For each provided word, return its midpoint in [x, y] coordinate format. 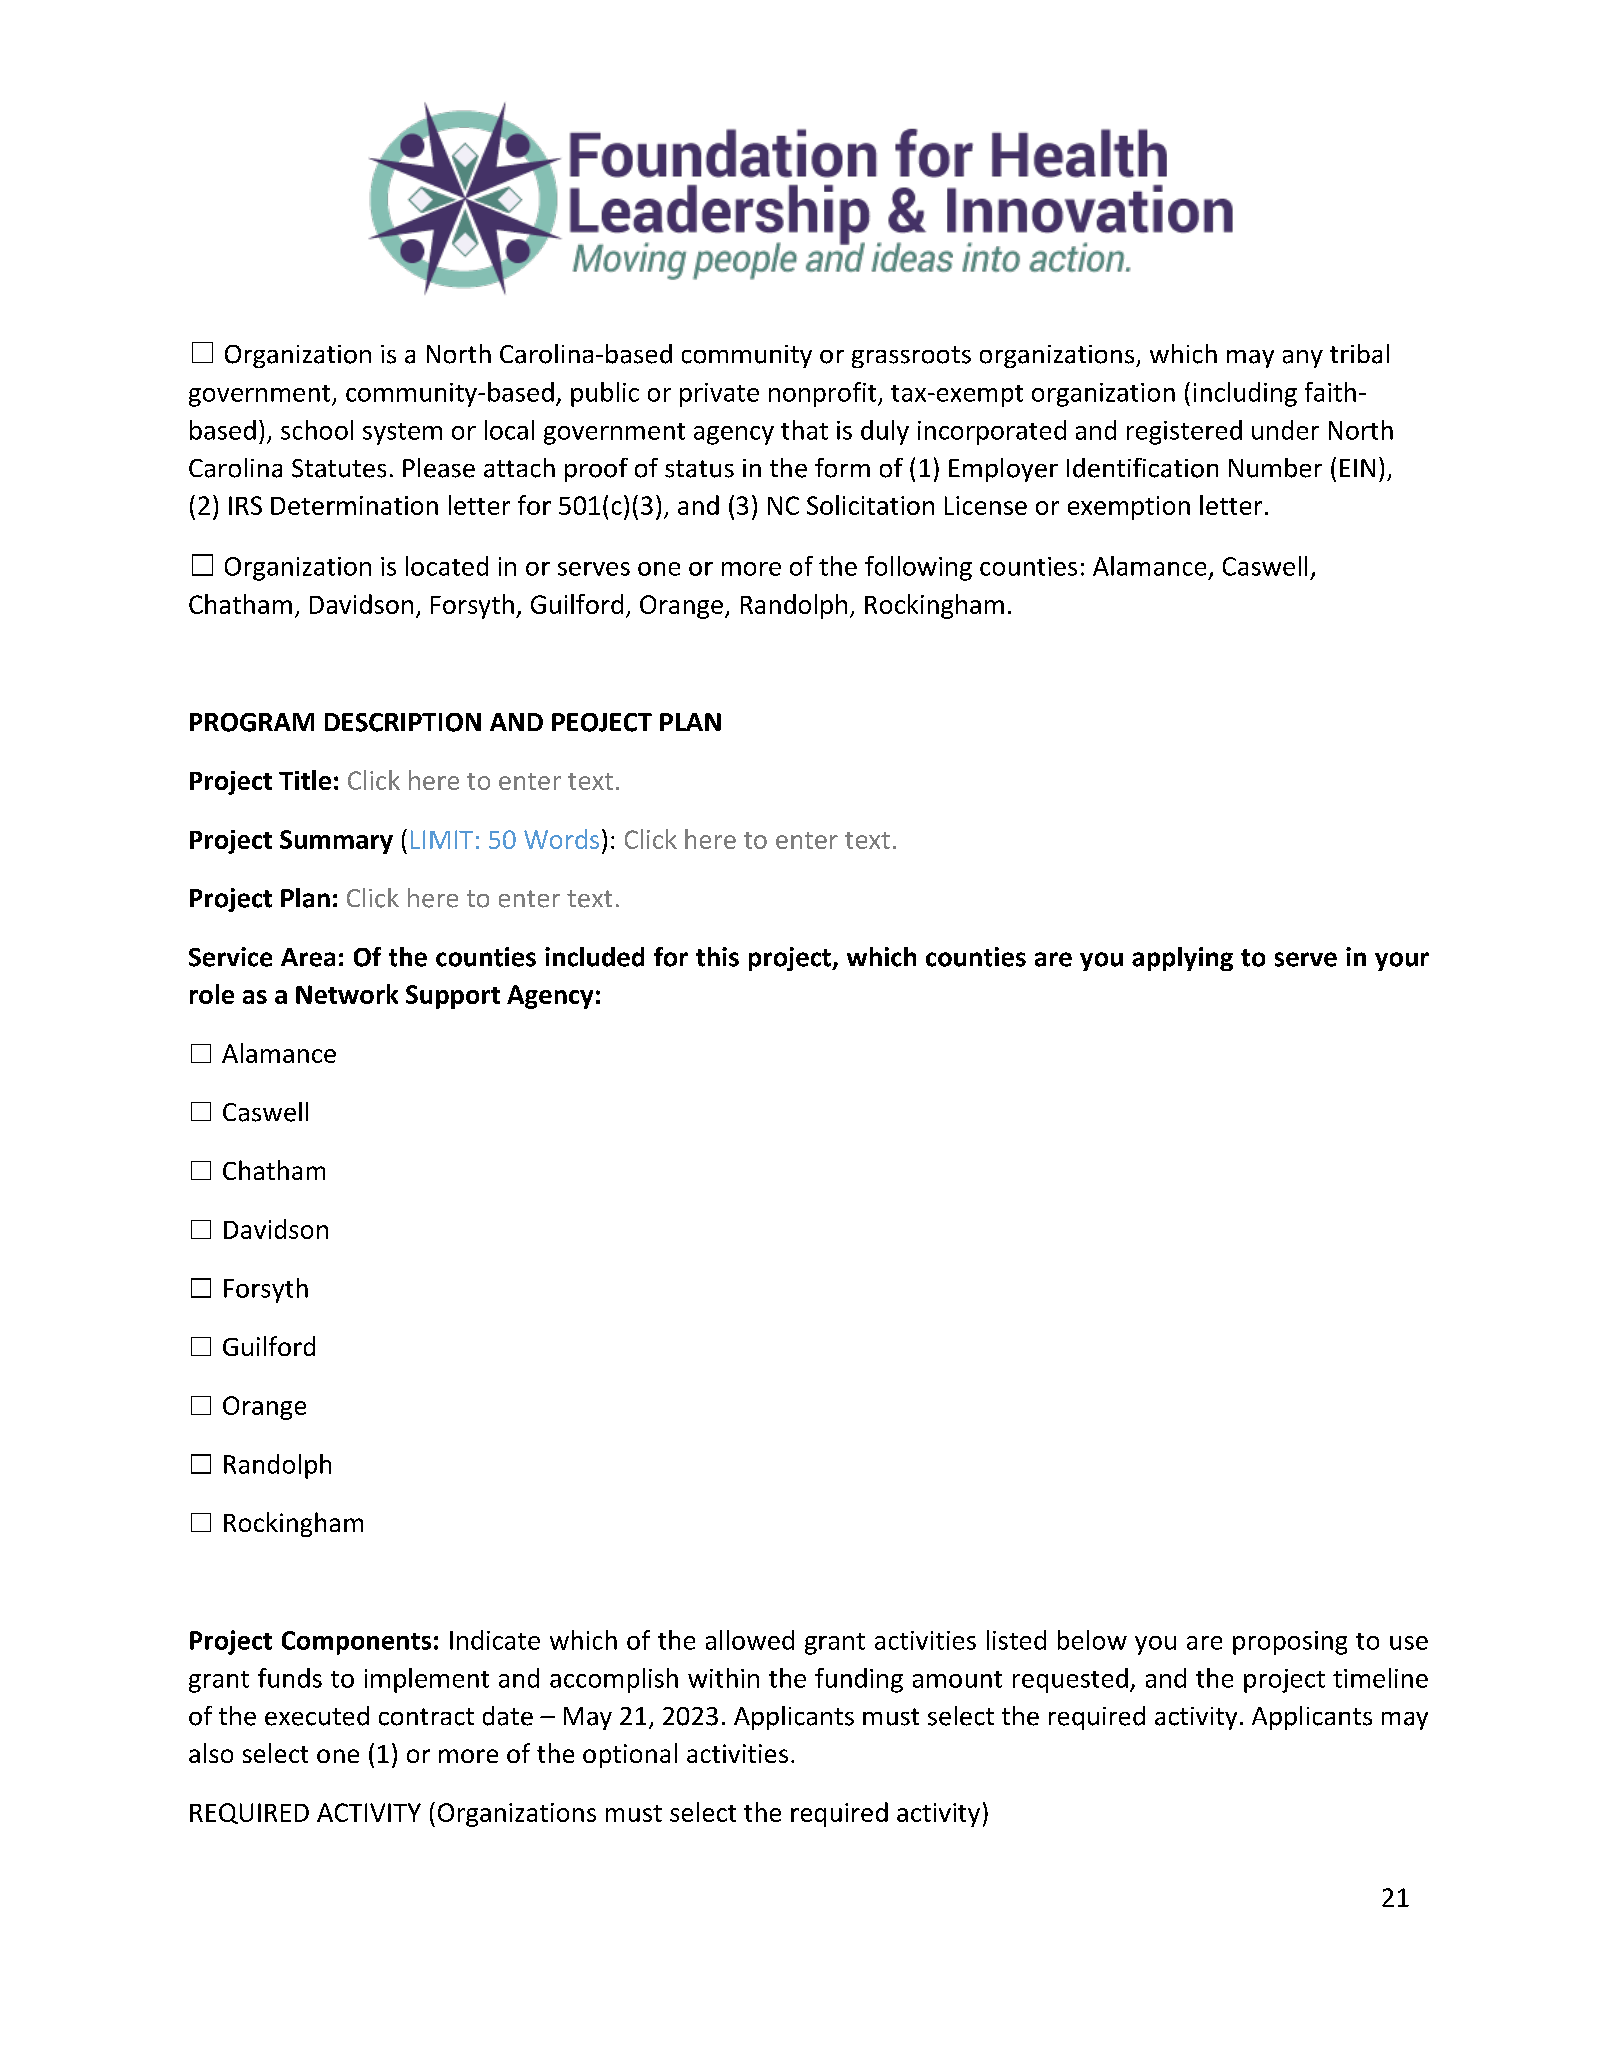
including [1245, 394]
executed [317, 1716]
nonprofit [824, 394]
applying [1182, 959]
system [402, 434]
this [717, 957]
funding [859, 1680]
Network [347, 994]
